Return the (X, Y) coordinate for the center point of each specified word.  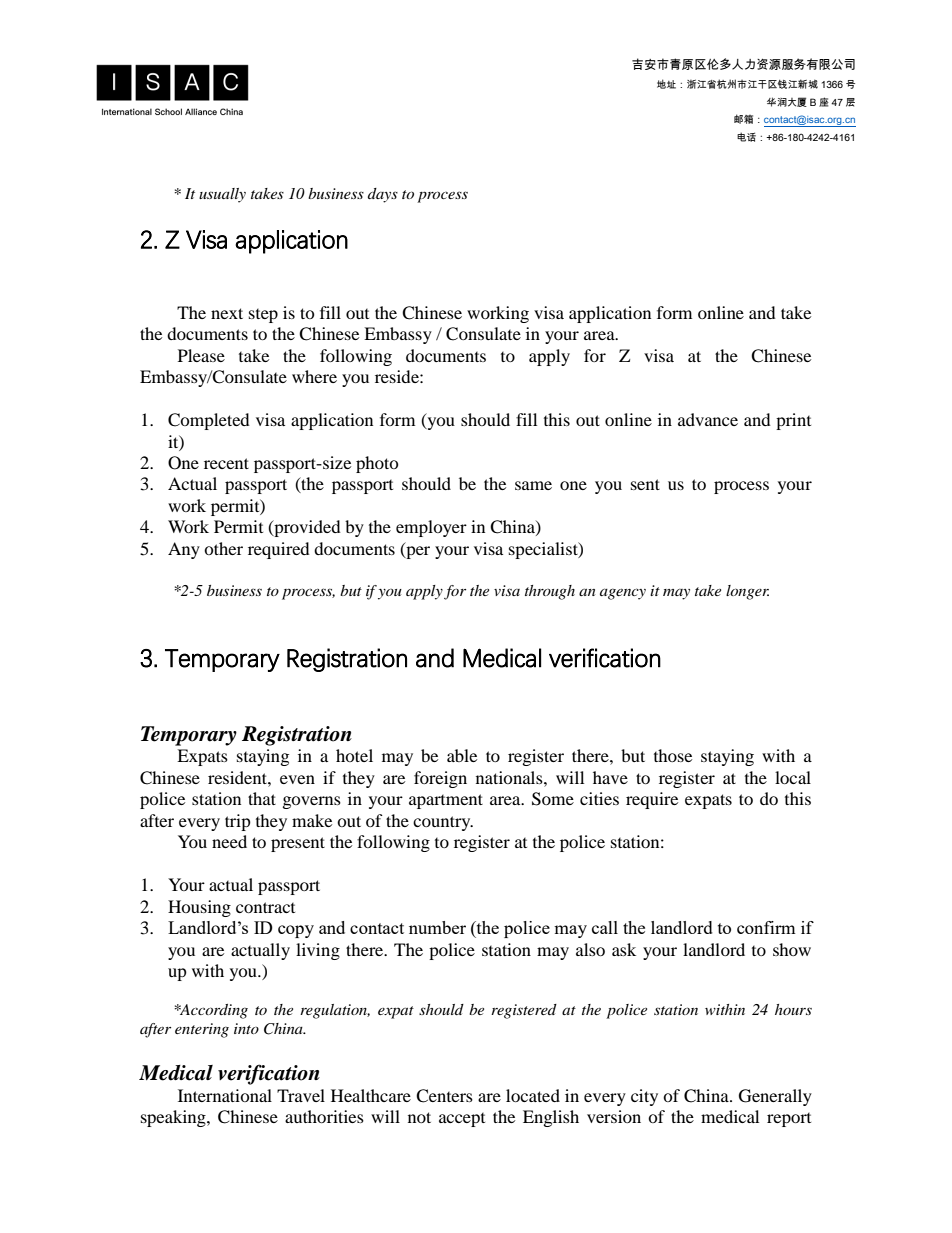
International (225, 1095)
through (550, 592)
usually (222, 195)
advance (708, 419)
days (383, 195)
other (223, 548)
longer (747, 592)
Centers (444, 1096)
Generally (775, 1097)
